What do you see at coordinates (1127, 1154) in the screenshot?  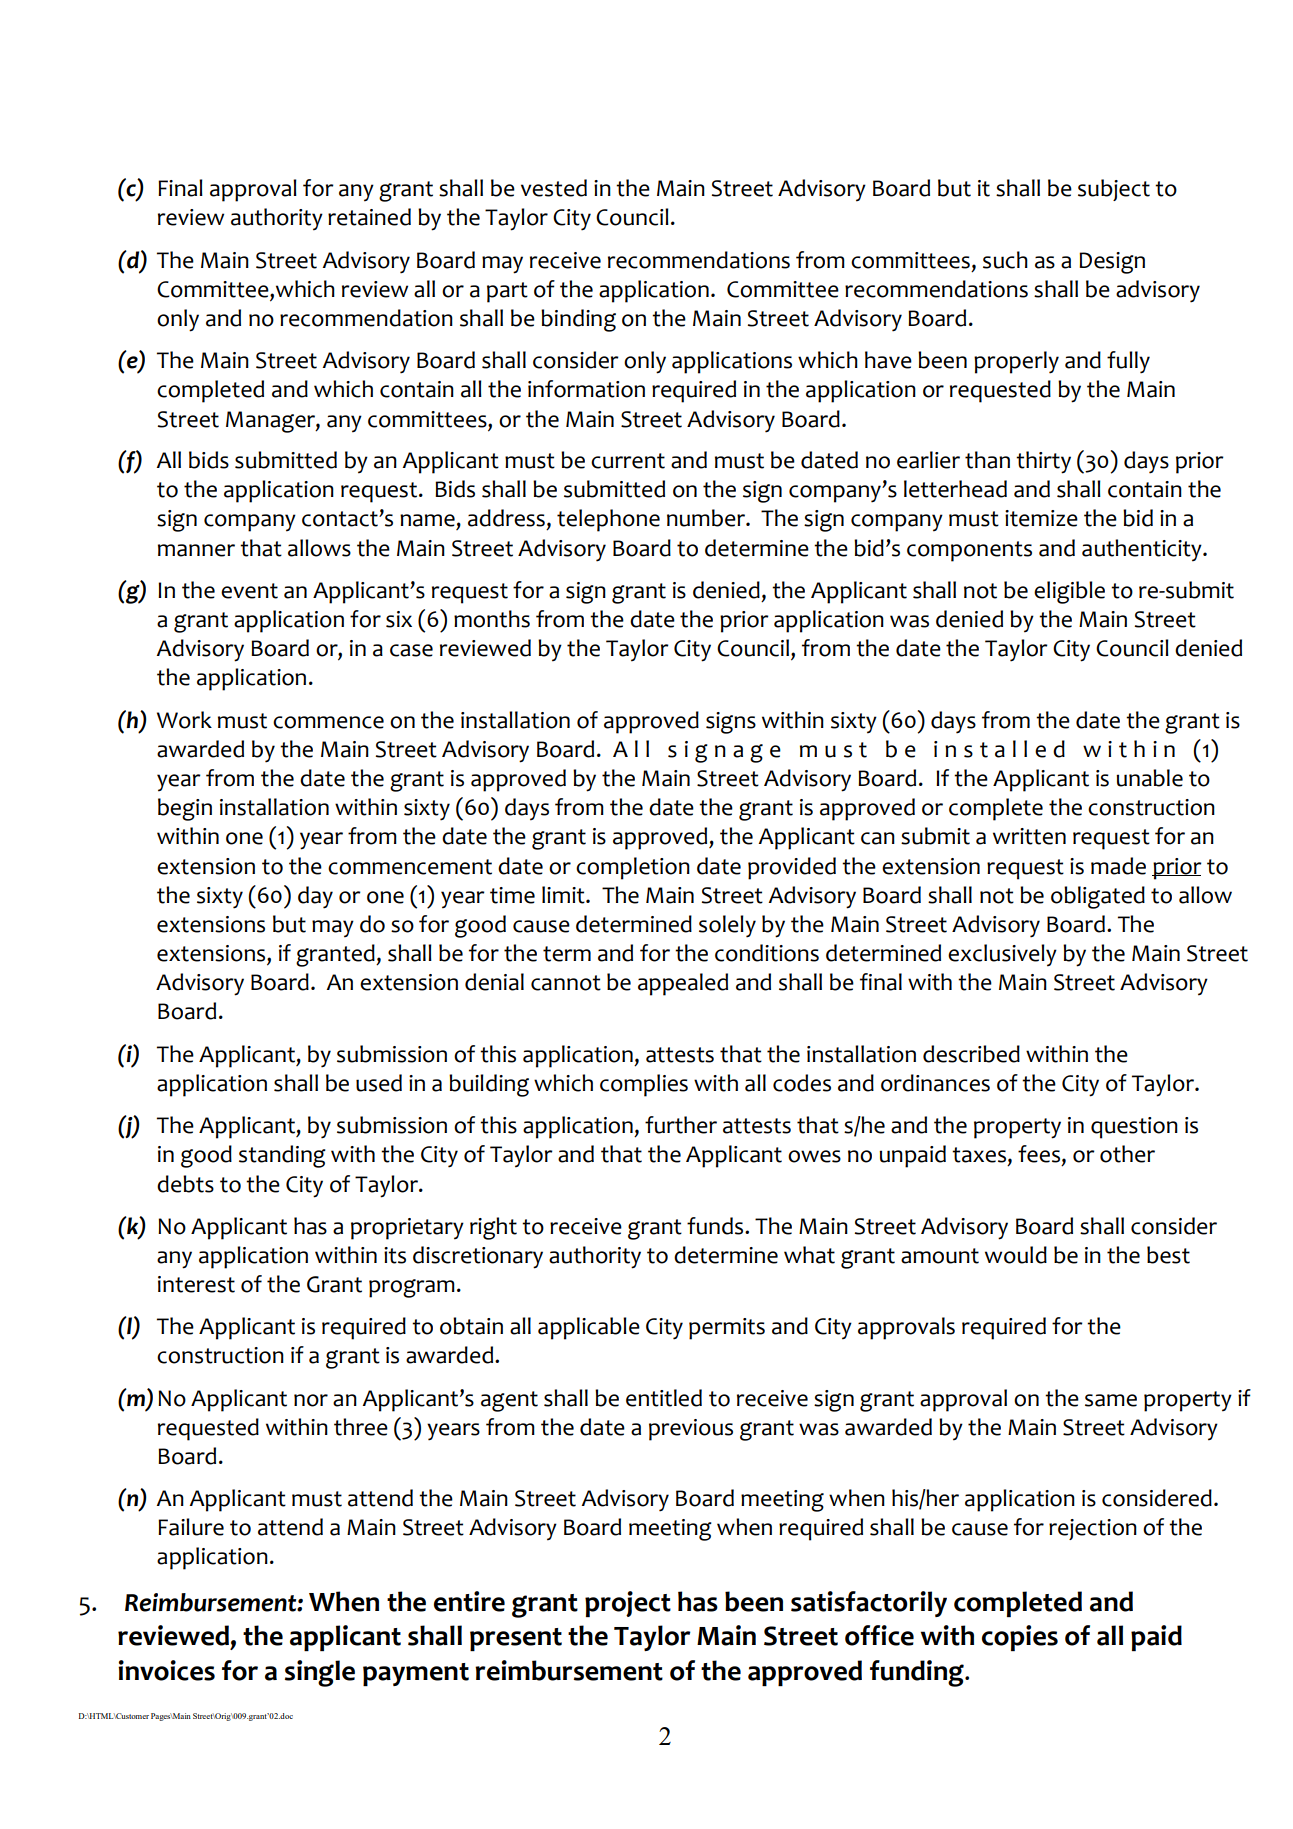 I see `other` at bounding box center [1127, 1154].
